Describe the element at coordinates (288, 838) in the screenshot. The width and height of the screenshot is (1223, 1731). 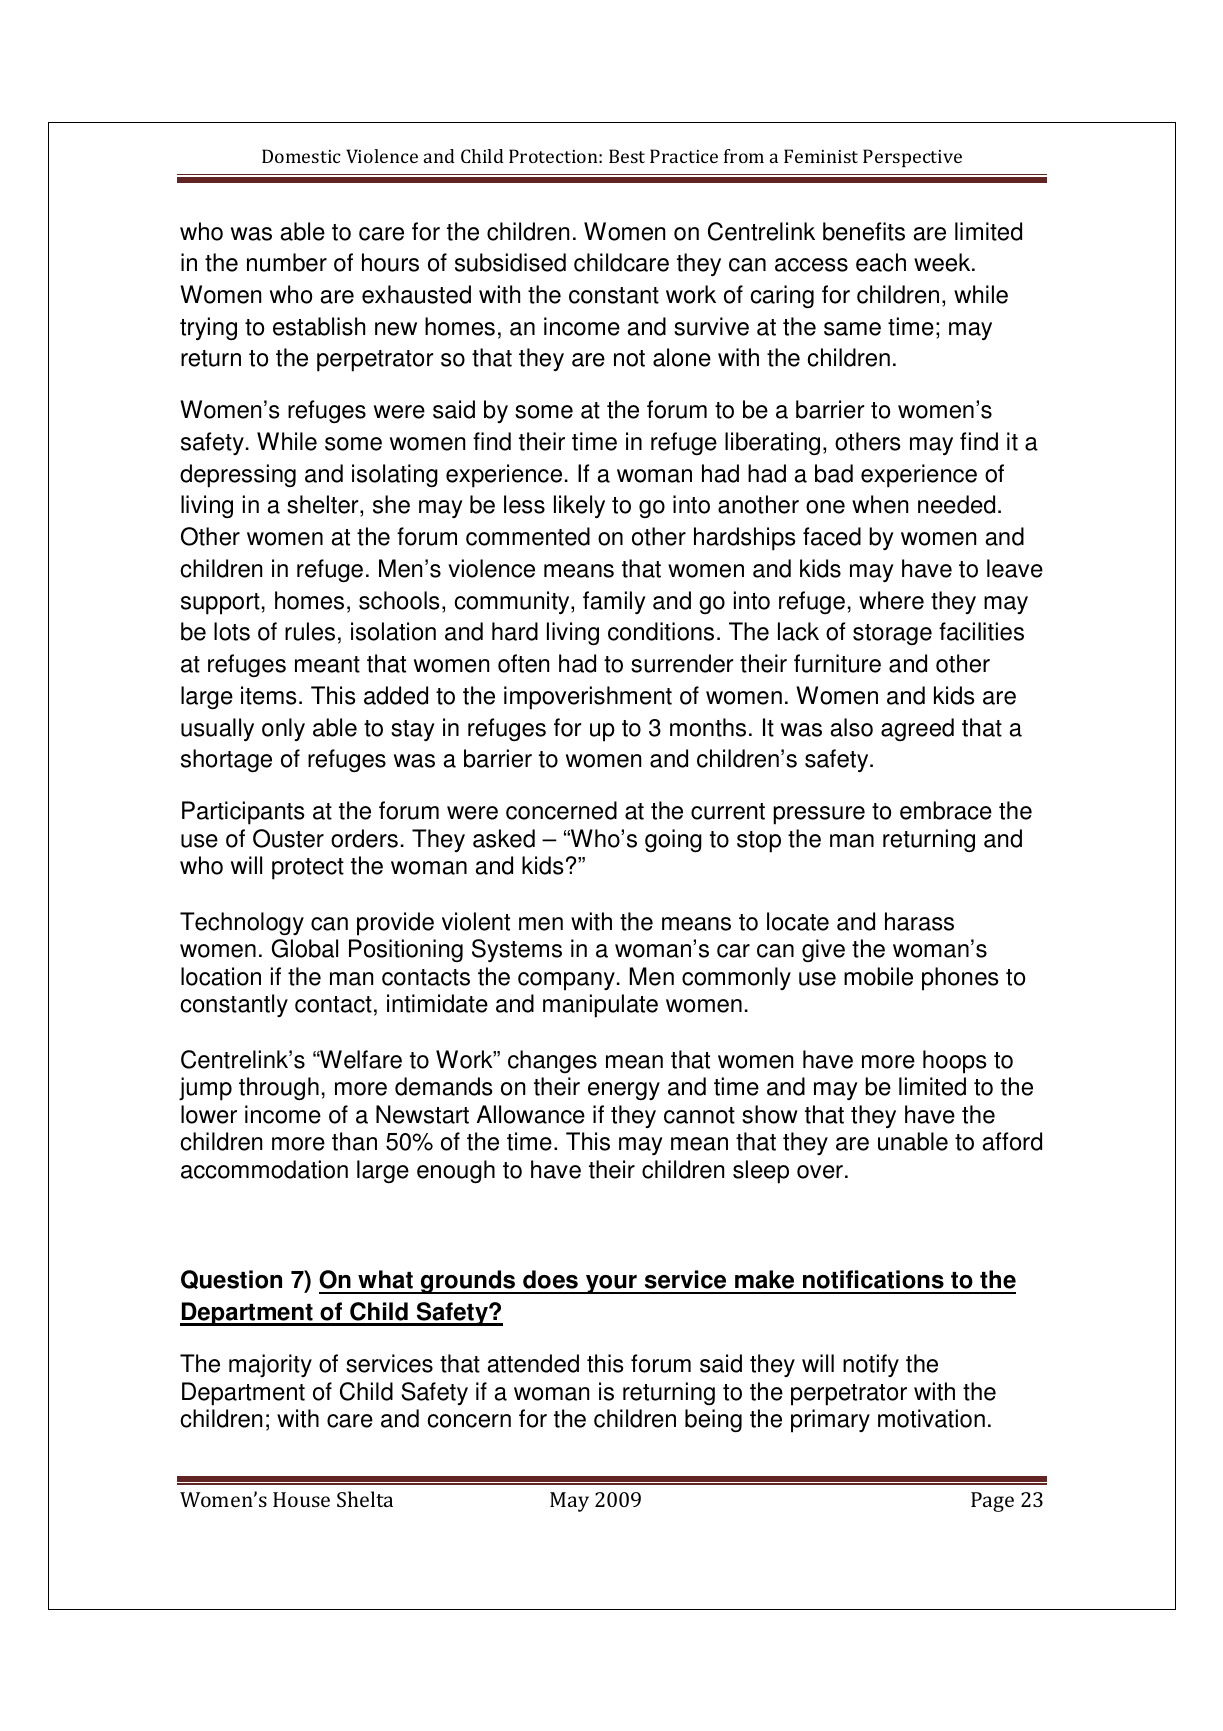
I see `Ouster` at that location.
